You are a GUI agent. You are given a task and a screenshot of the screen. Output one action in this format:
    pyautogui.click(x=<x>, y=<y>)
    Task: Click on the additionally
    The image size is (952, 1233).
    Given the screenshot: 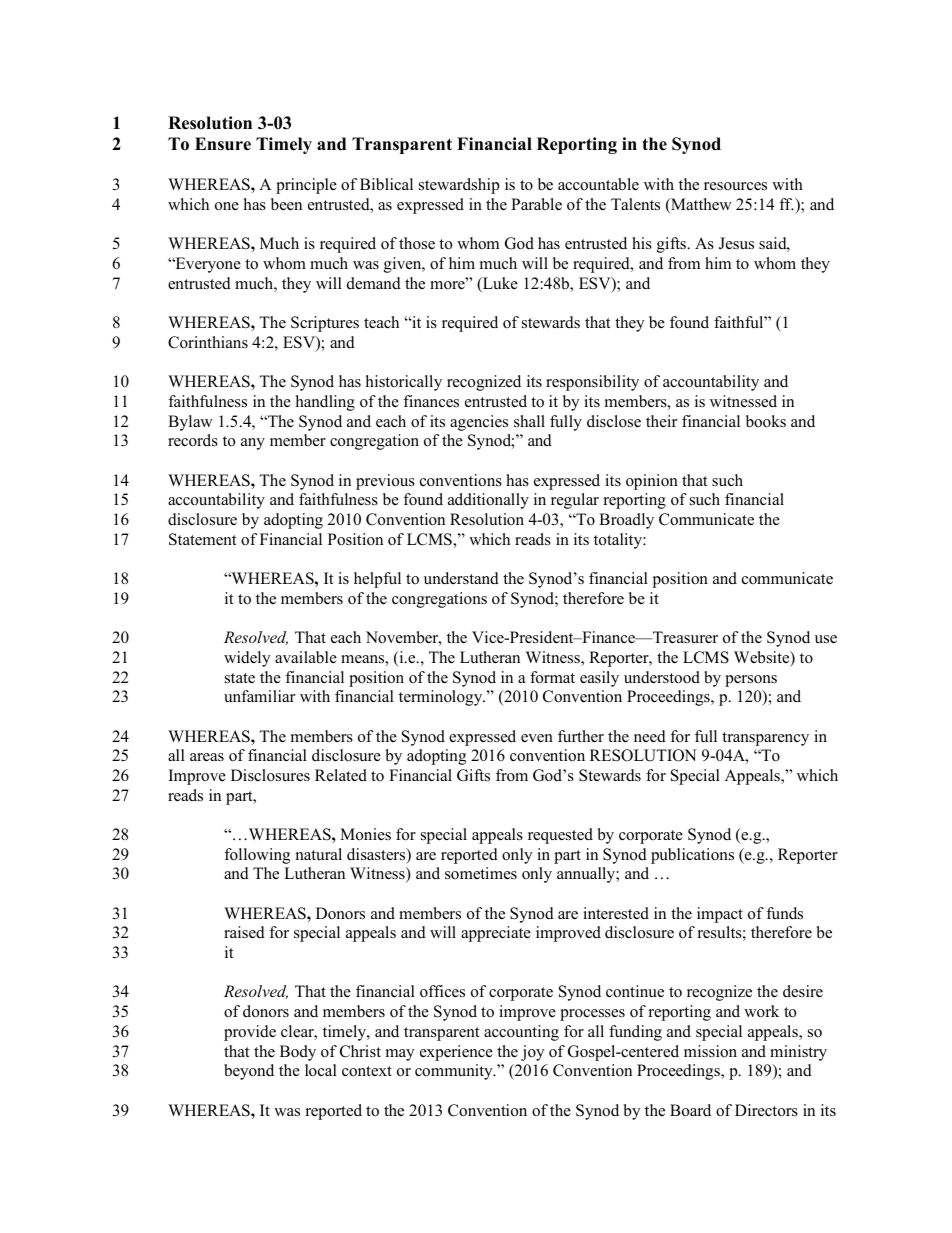 What is the action you would take?
    pyautogui.click(x=488, y=501)
